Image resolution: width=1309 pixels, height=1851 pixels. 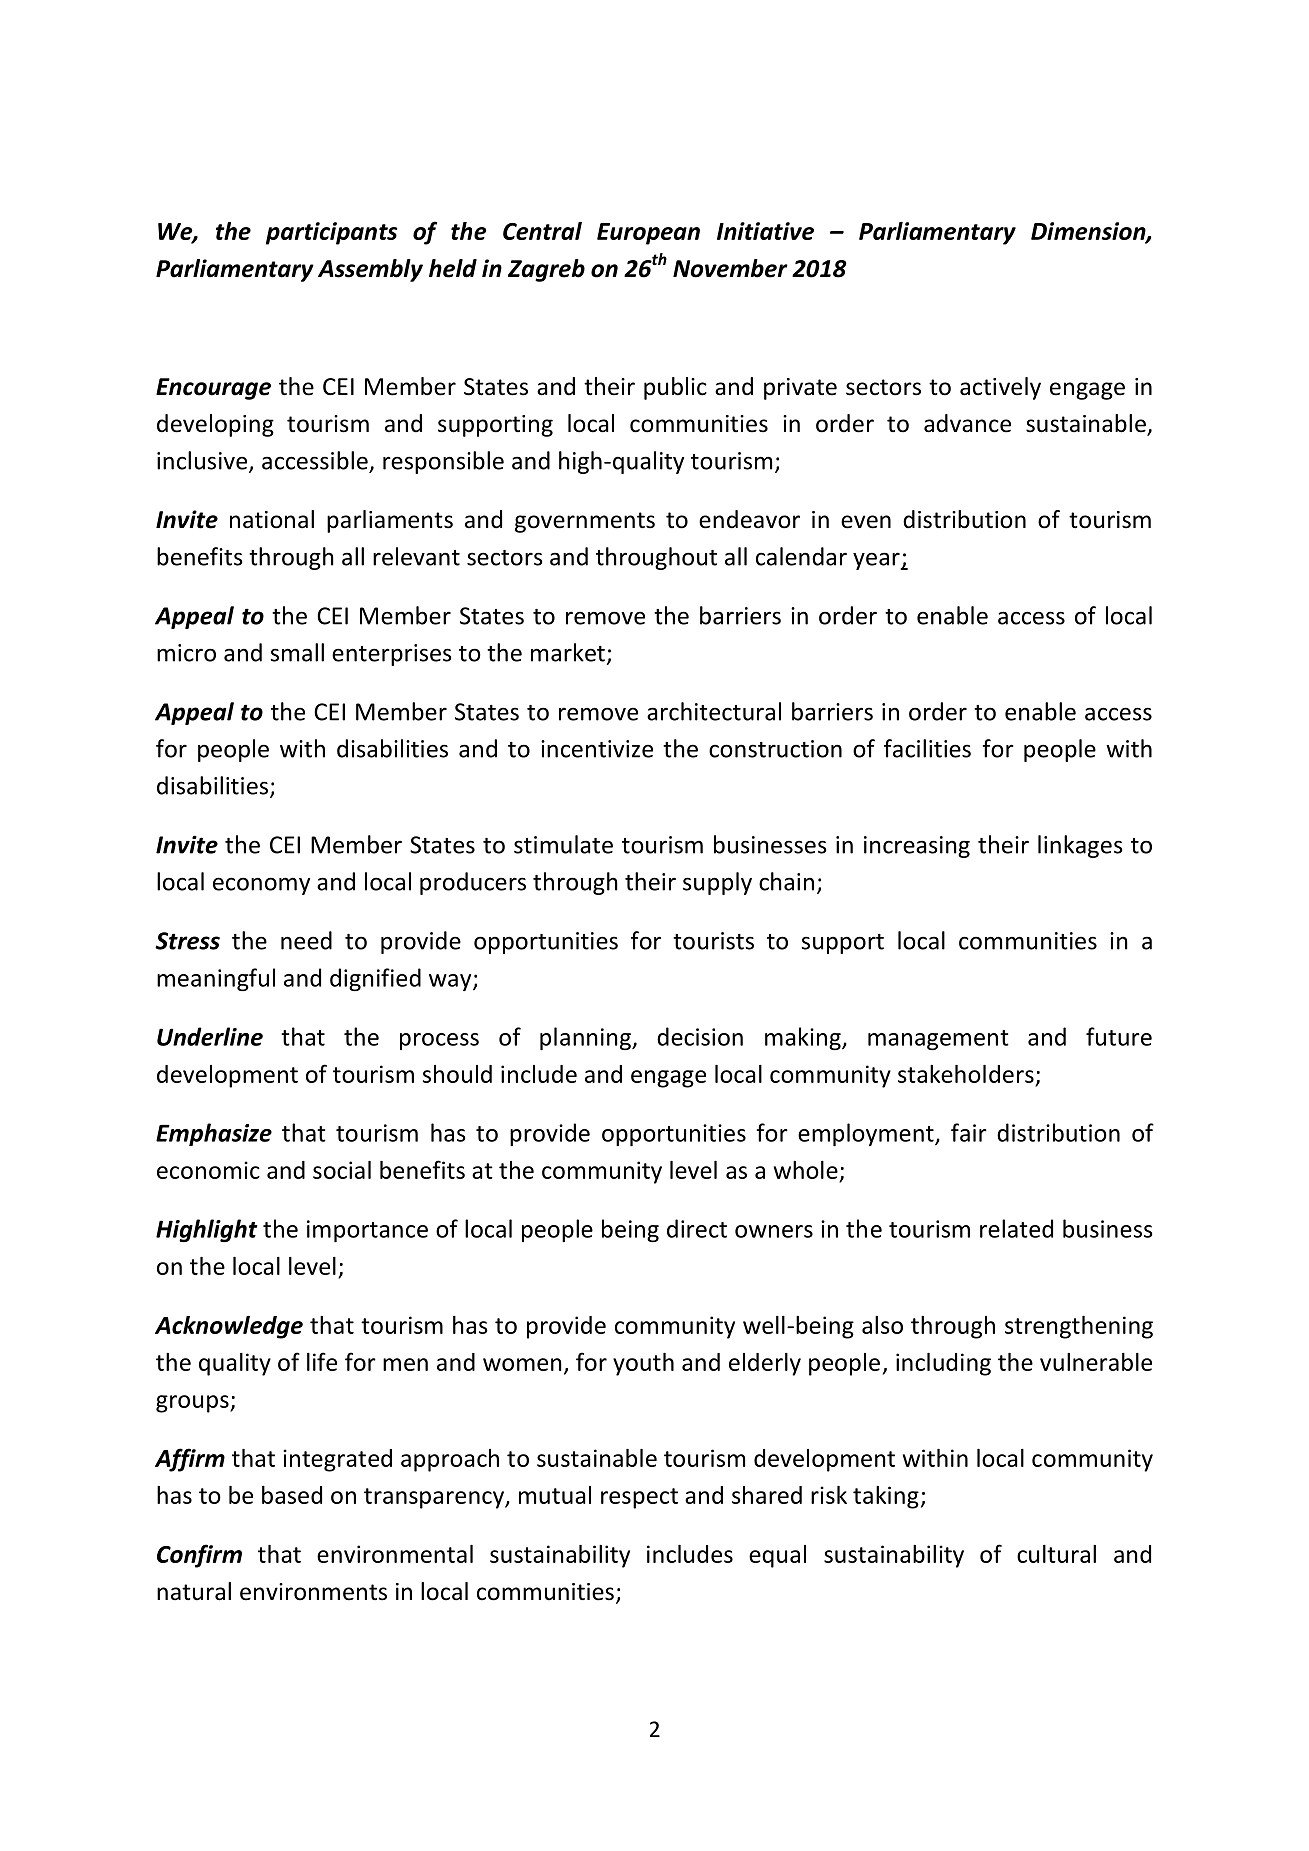 What do you see at coordinates (927, 748) in the screenshot?
I see `facilities` at bounding box center [927, 748].
